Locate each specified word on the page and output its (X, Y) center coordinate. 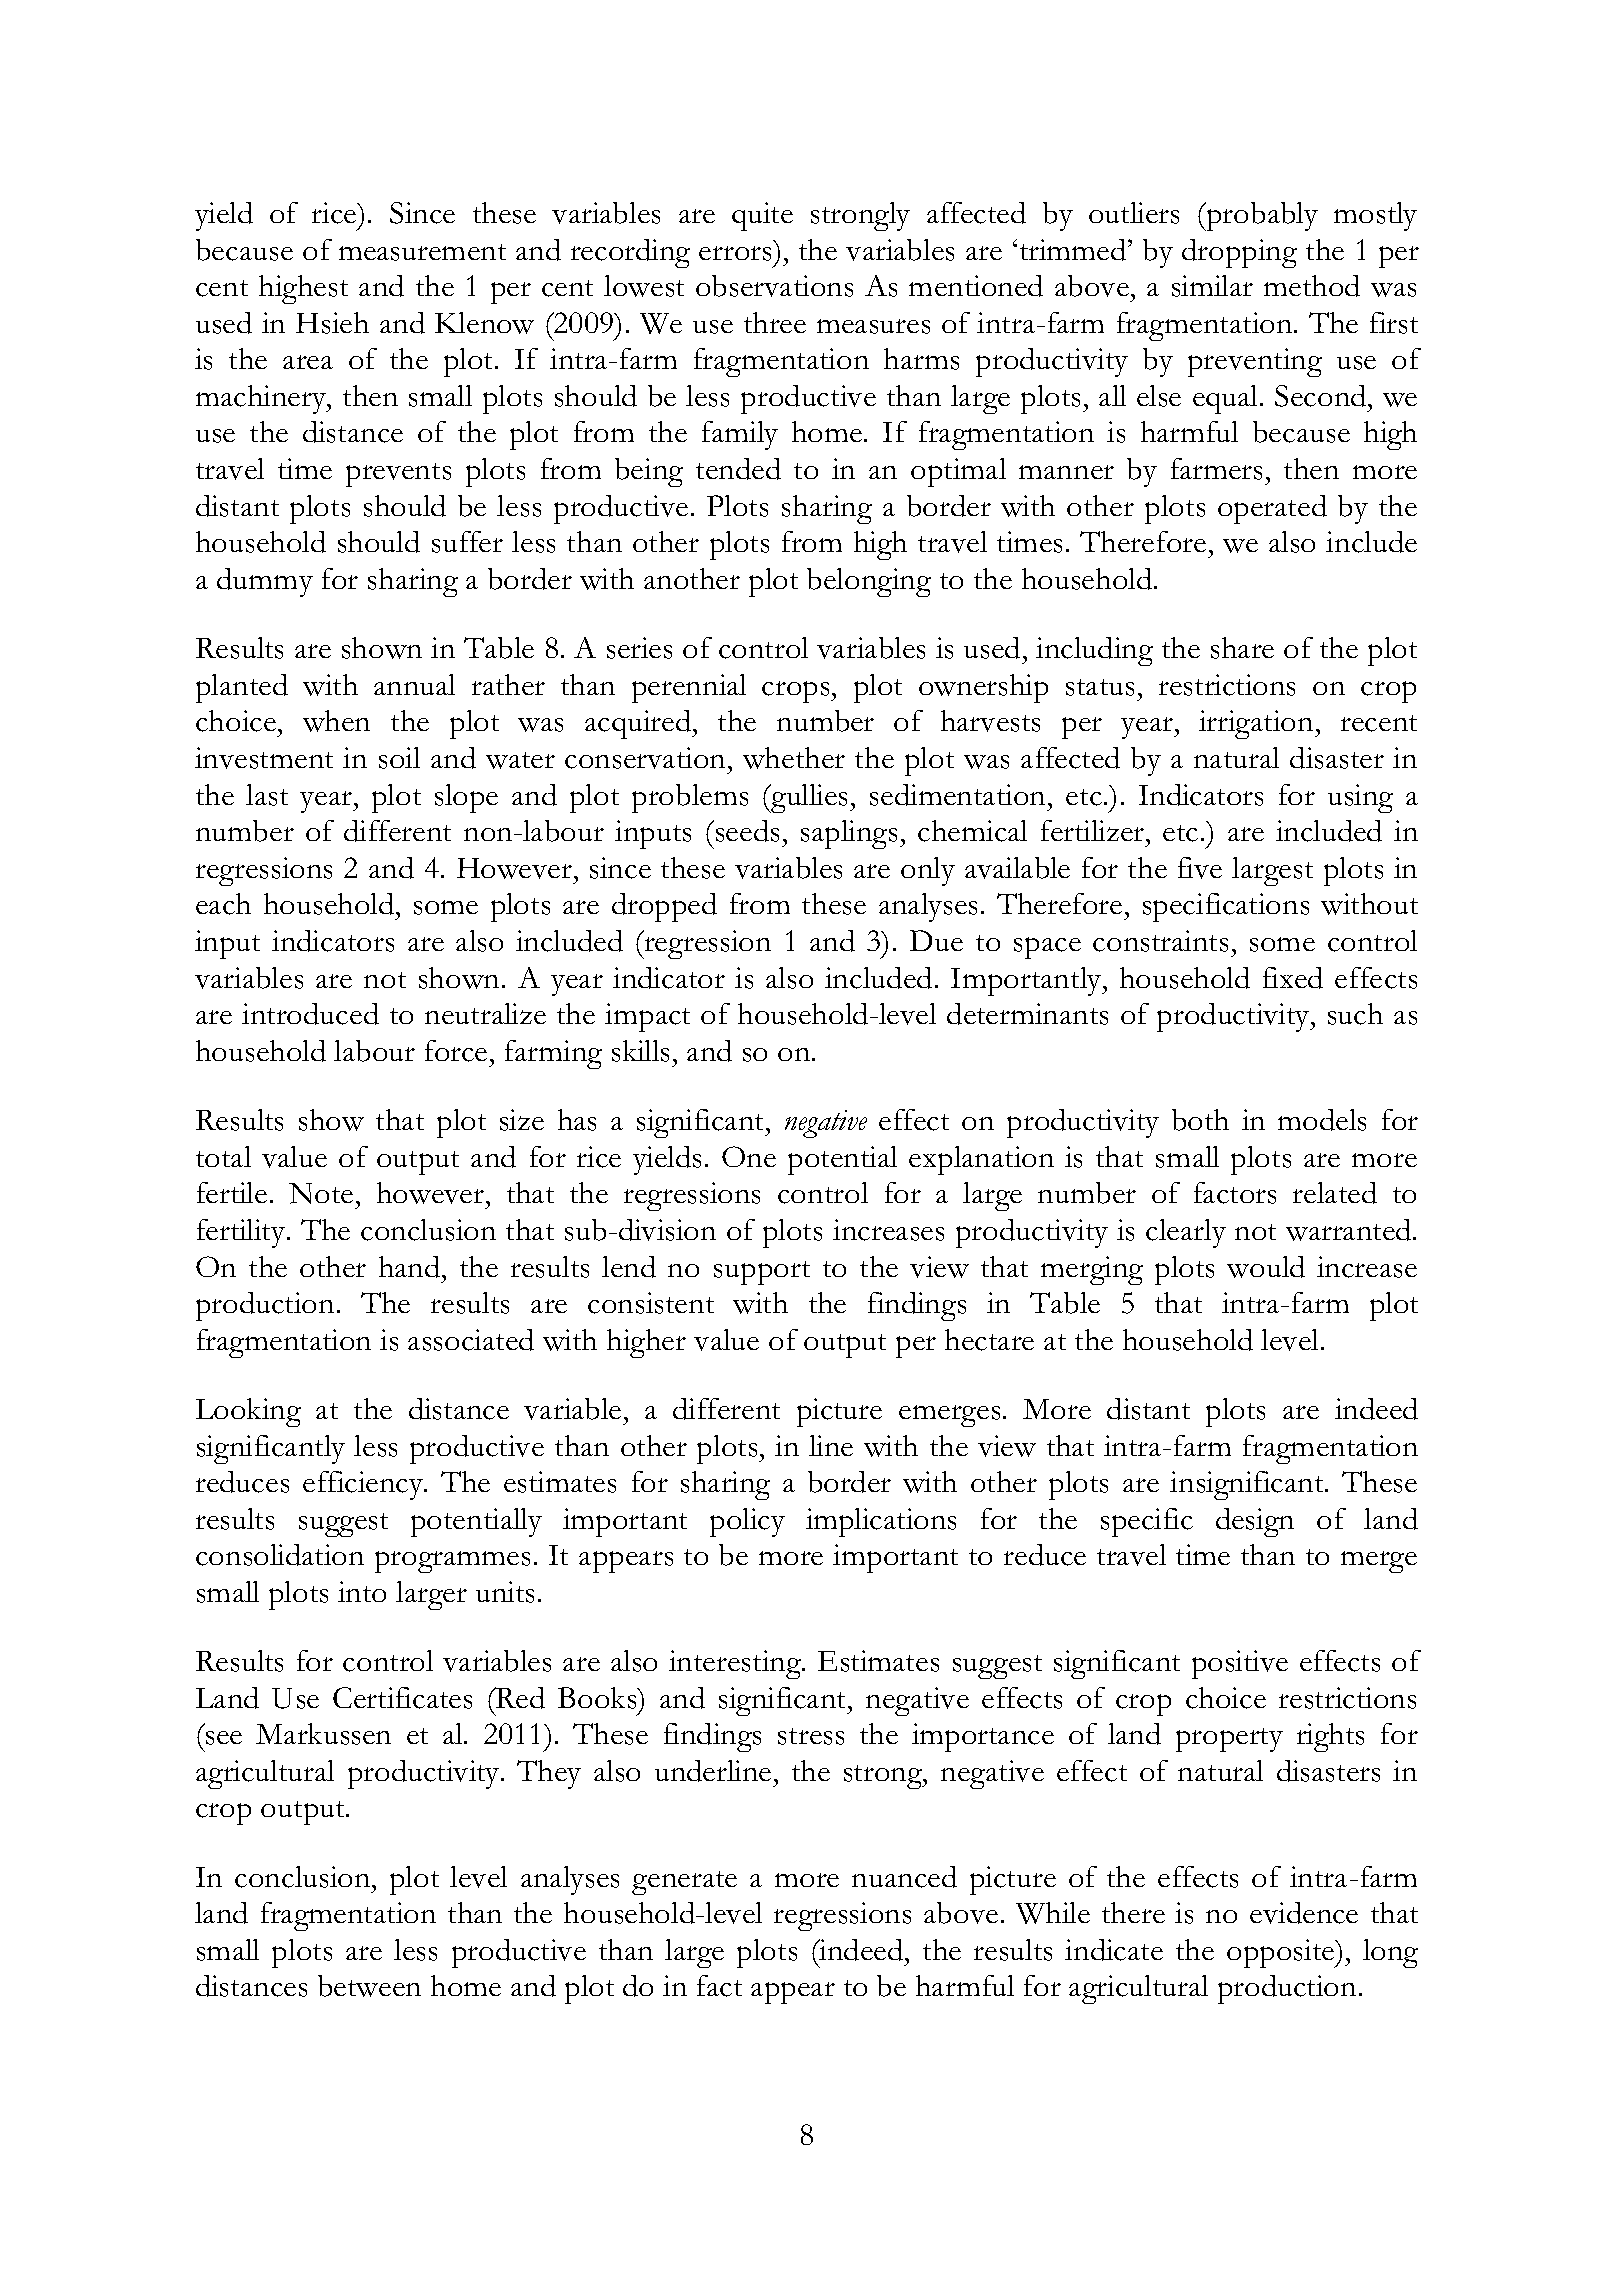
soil (399, 758)
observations (774, 286)
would (1266, 1267)
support (762, 1273)
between (369, 1986)
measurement (422, 252)
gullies (810, 798)
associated (471, 1340)
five (1200, 868)
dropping (1239, 253)
